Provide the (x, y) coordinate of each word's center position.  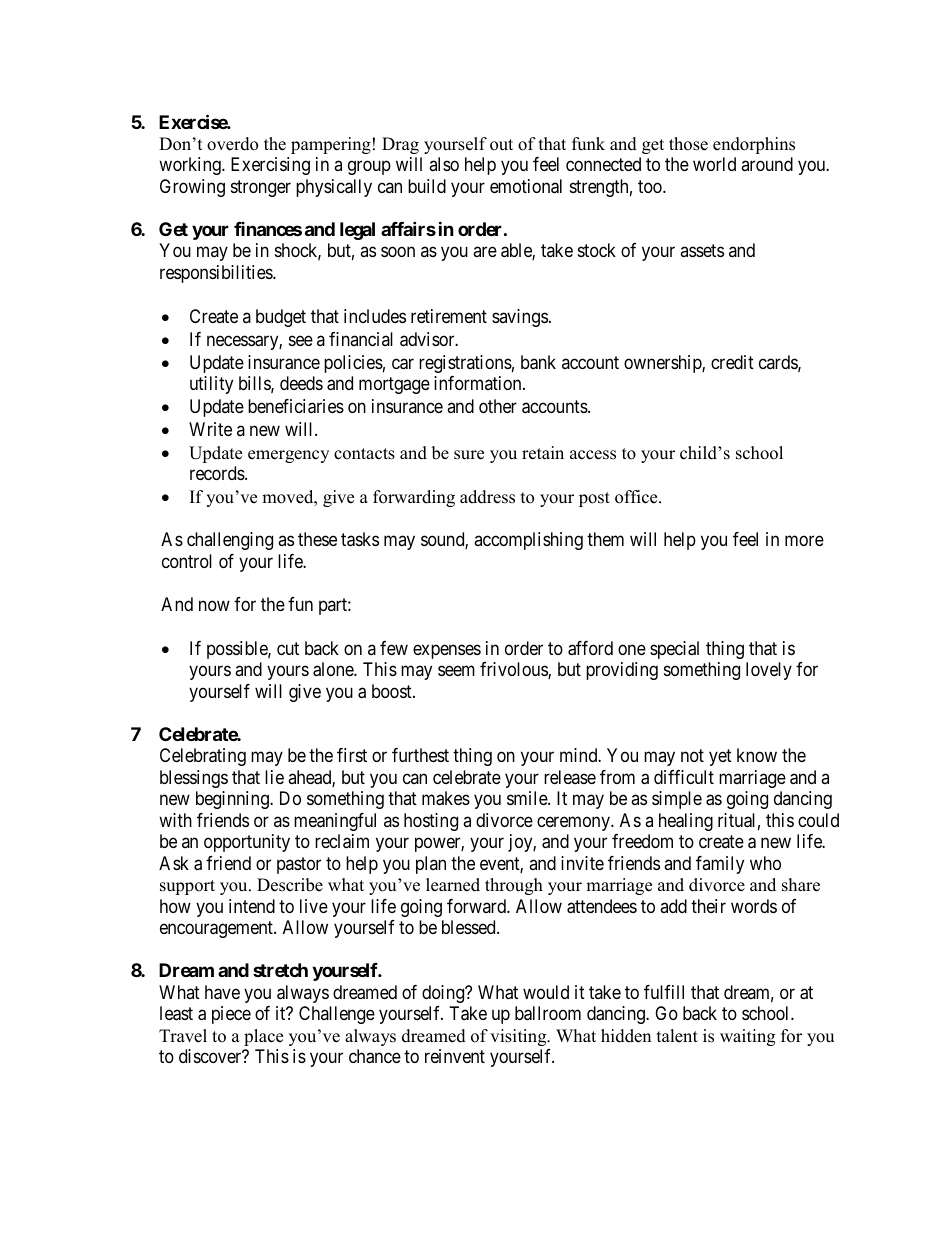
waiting (747, 1037)
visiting (519, 1037)
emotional (526, 186)
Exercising (270, 166)
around (767, 164)
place (263, 1037)
